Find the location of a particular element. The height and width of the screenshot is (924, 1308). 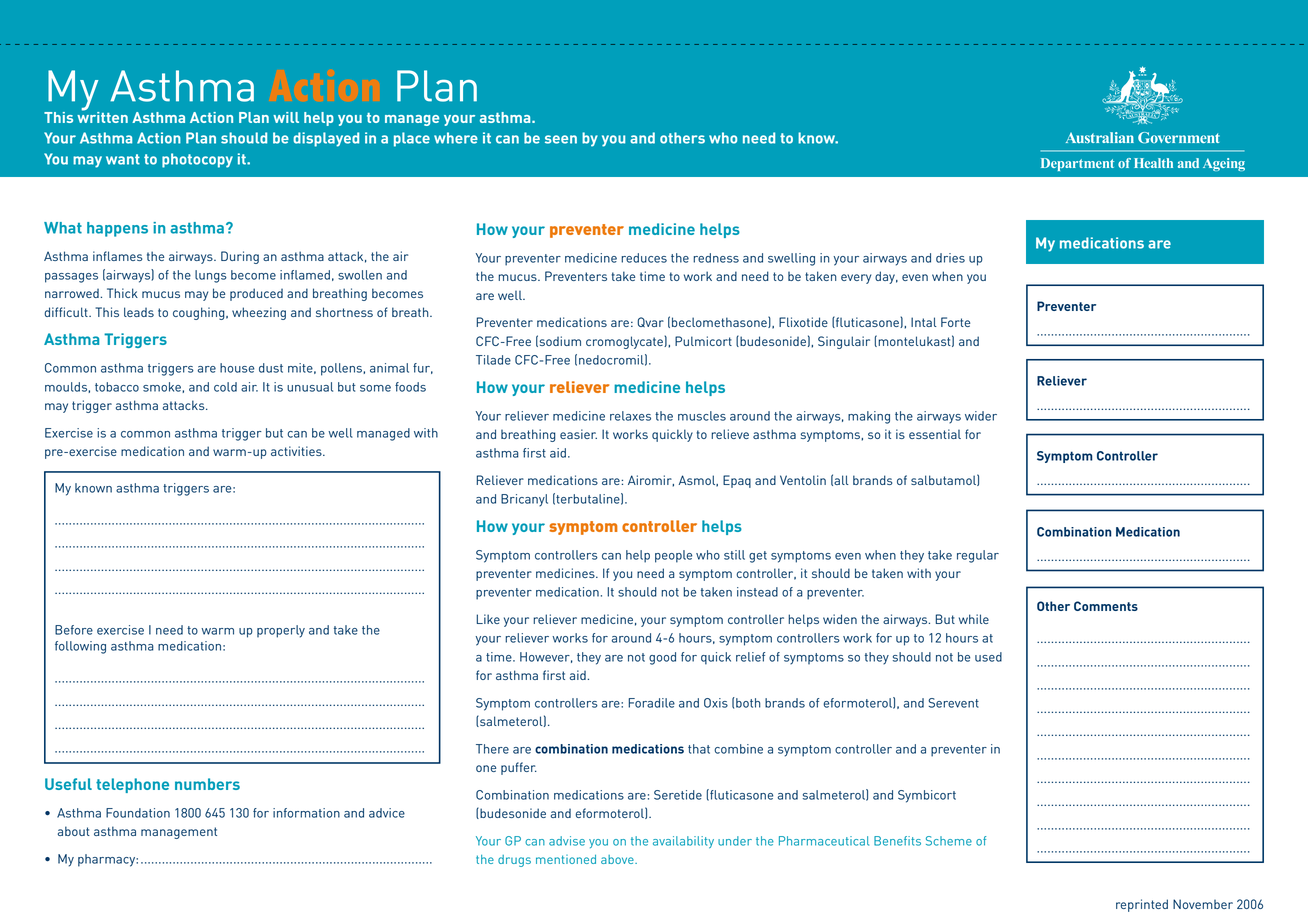

photocopy is located at coordinates (197, 160).
